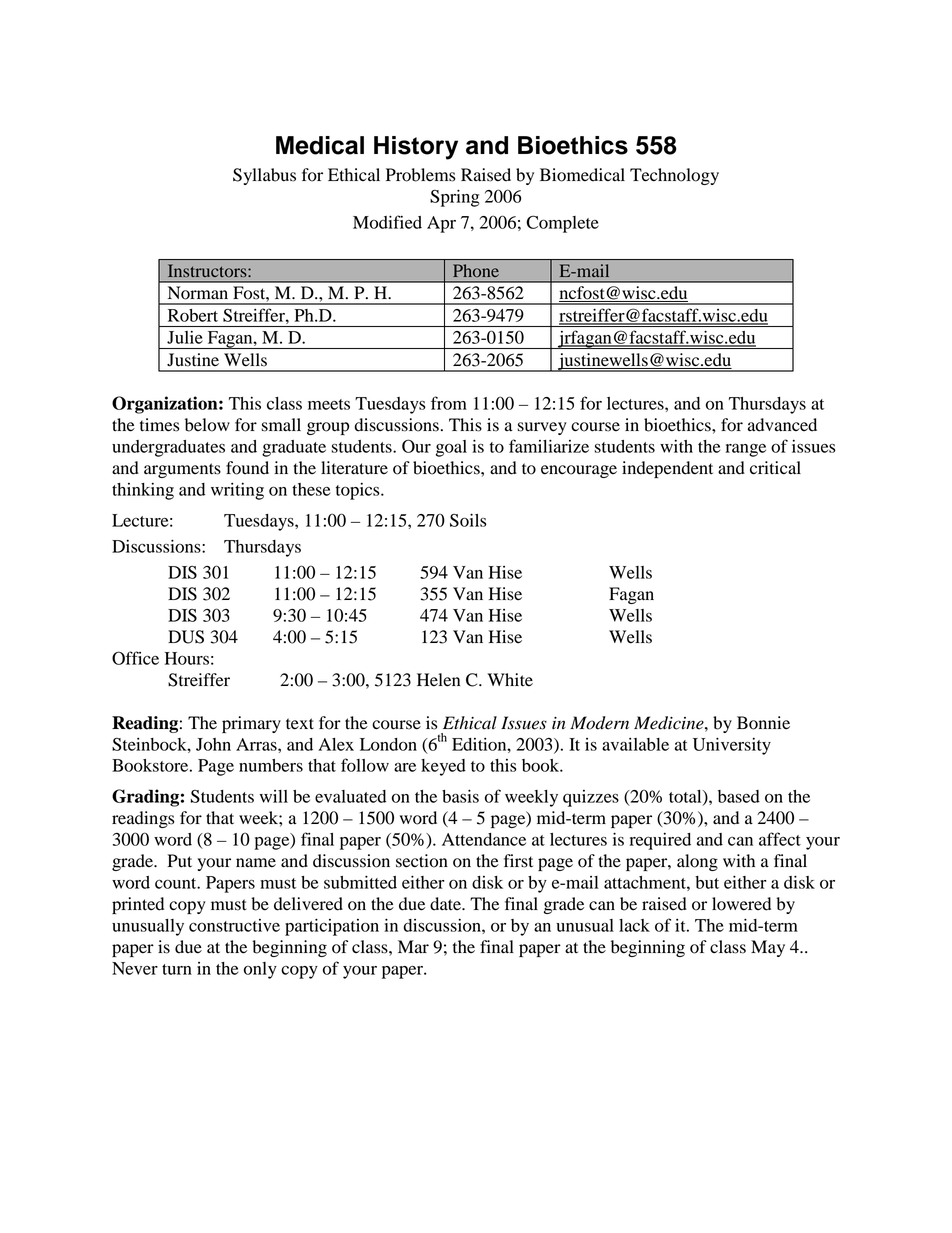 This screenshot has width=952, height=1233. What do you see at coordinates (234, 925) in the screenshot?
I see `constructive` at bounding box center [234, 925].
